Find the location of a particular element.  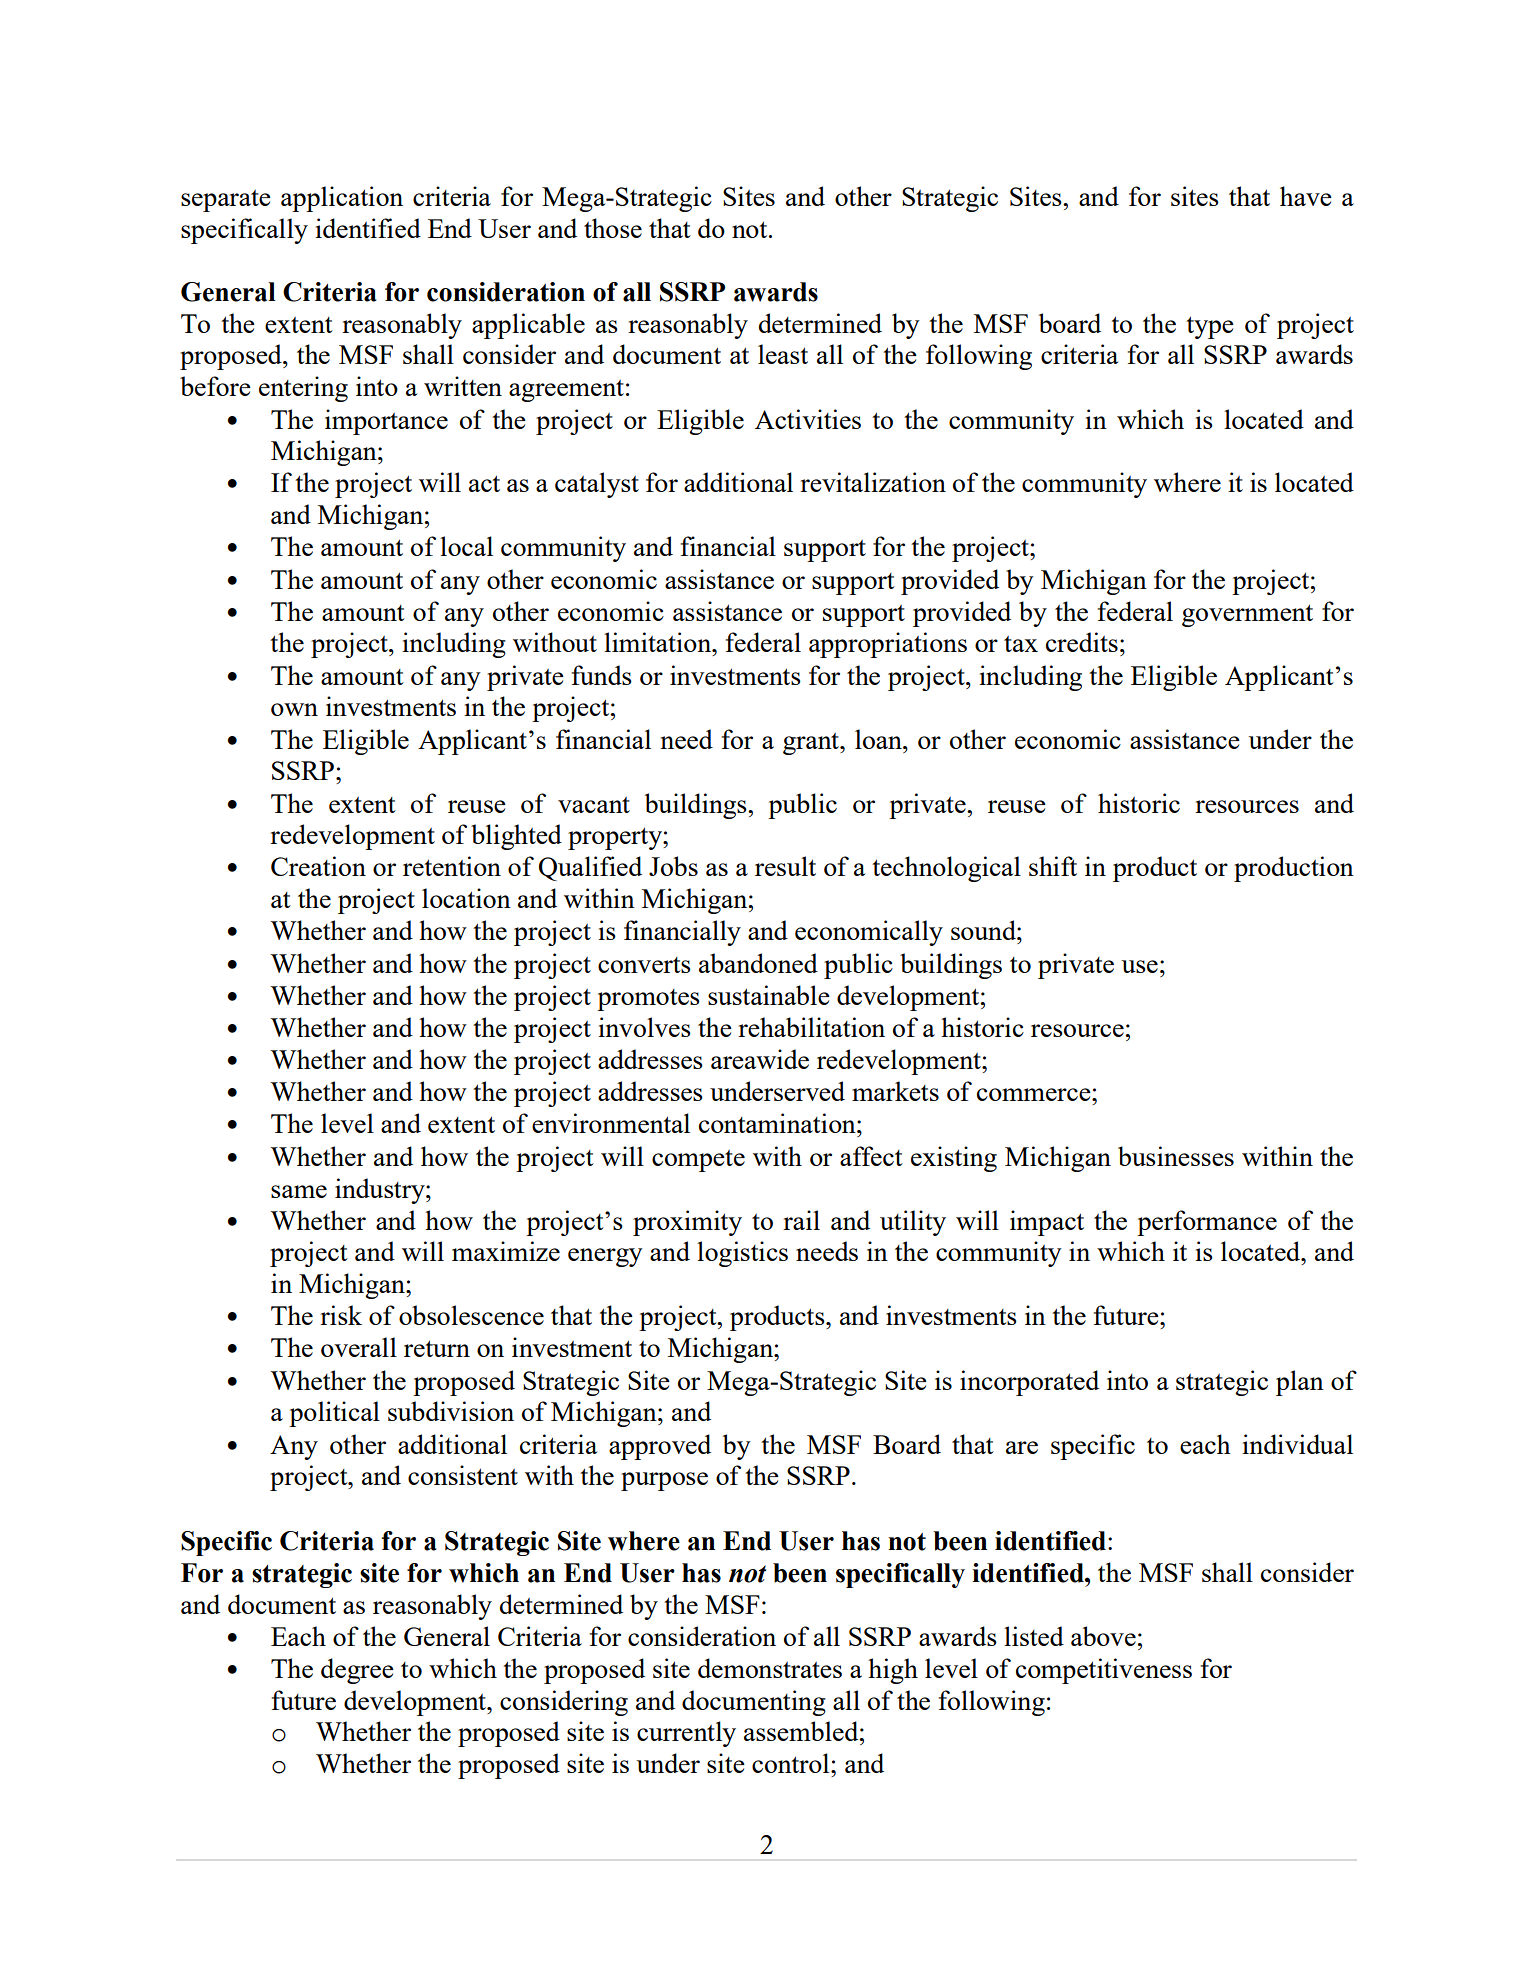

logistics is located at coordinates (742, 1254).
